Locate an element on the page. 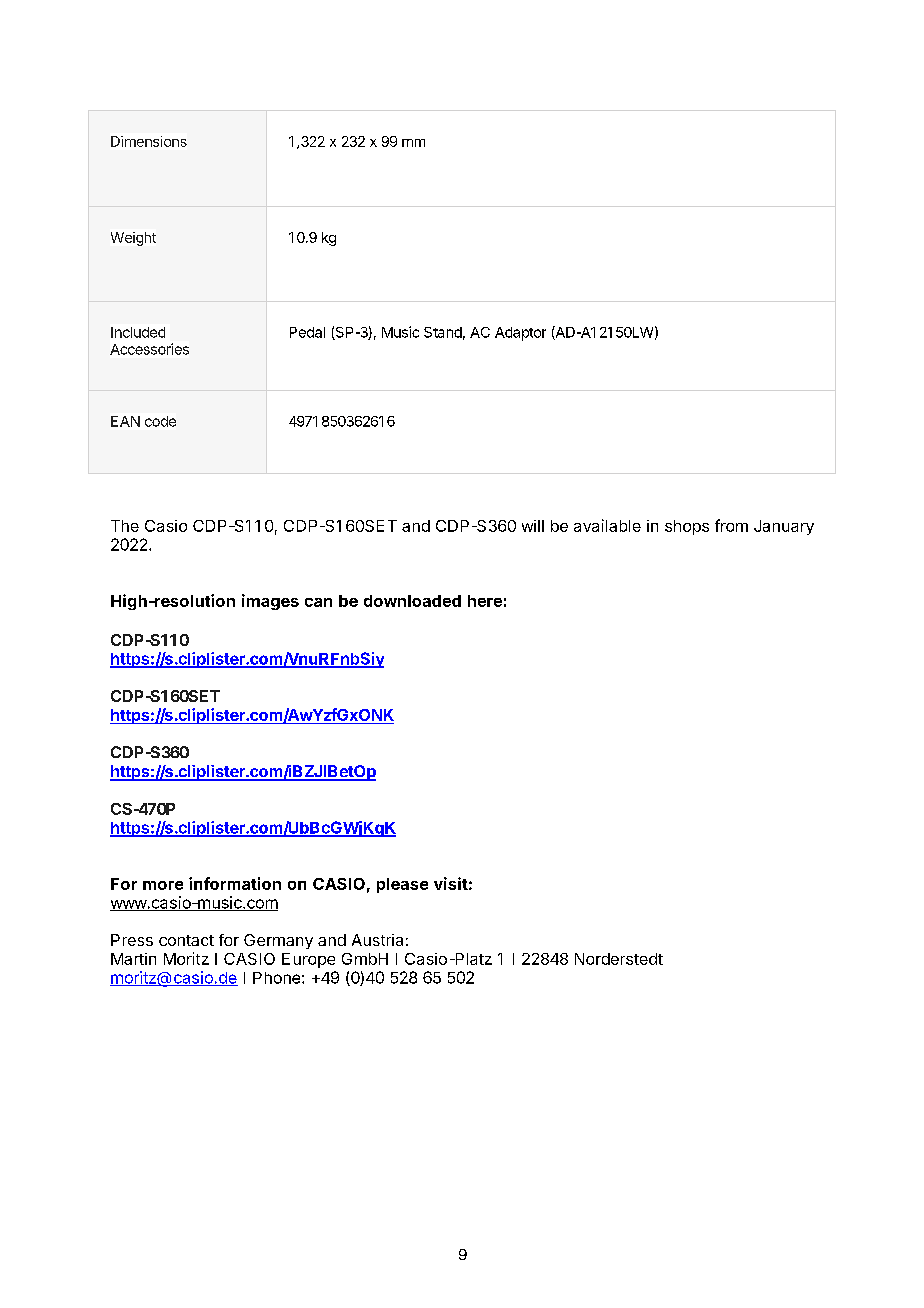 This document has width=924, height=1308. here is located at coordinates (485, 601).
